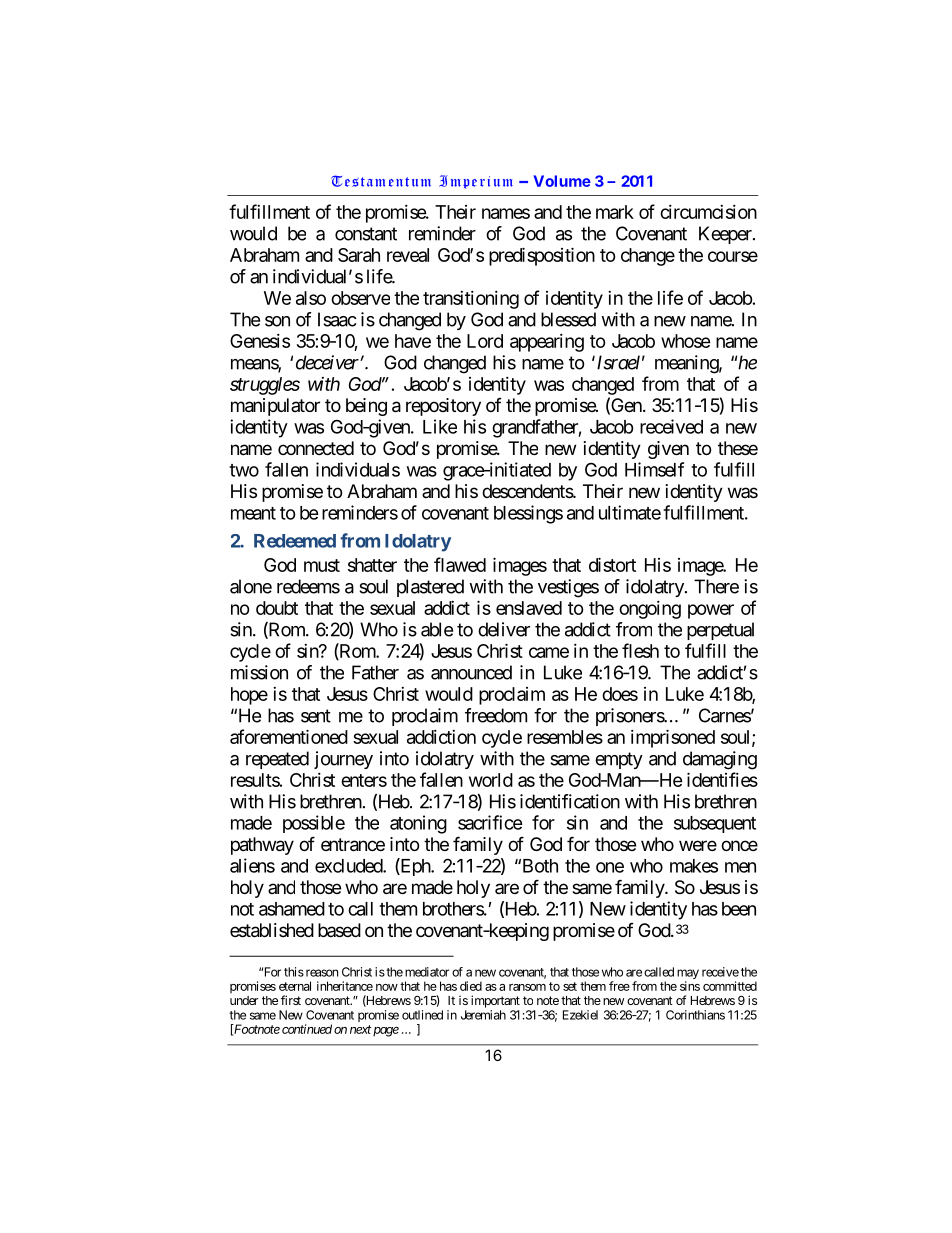 The width and height of the screenshot is (952, 1233). I want to click on circumcision, so click(708, 212).
